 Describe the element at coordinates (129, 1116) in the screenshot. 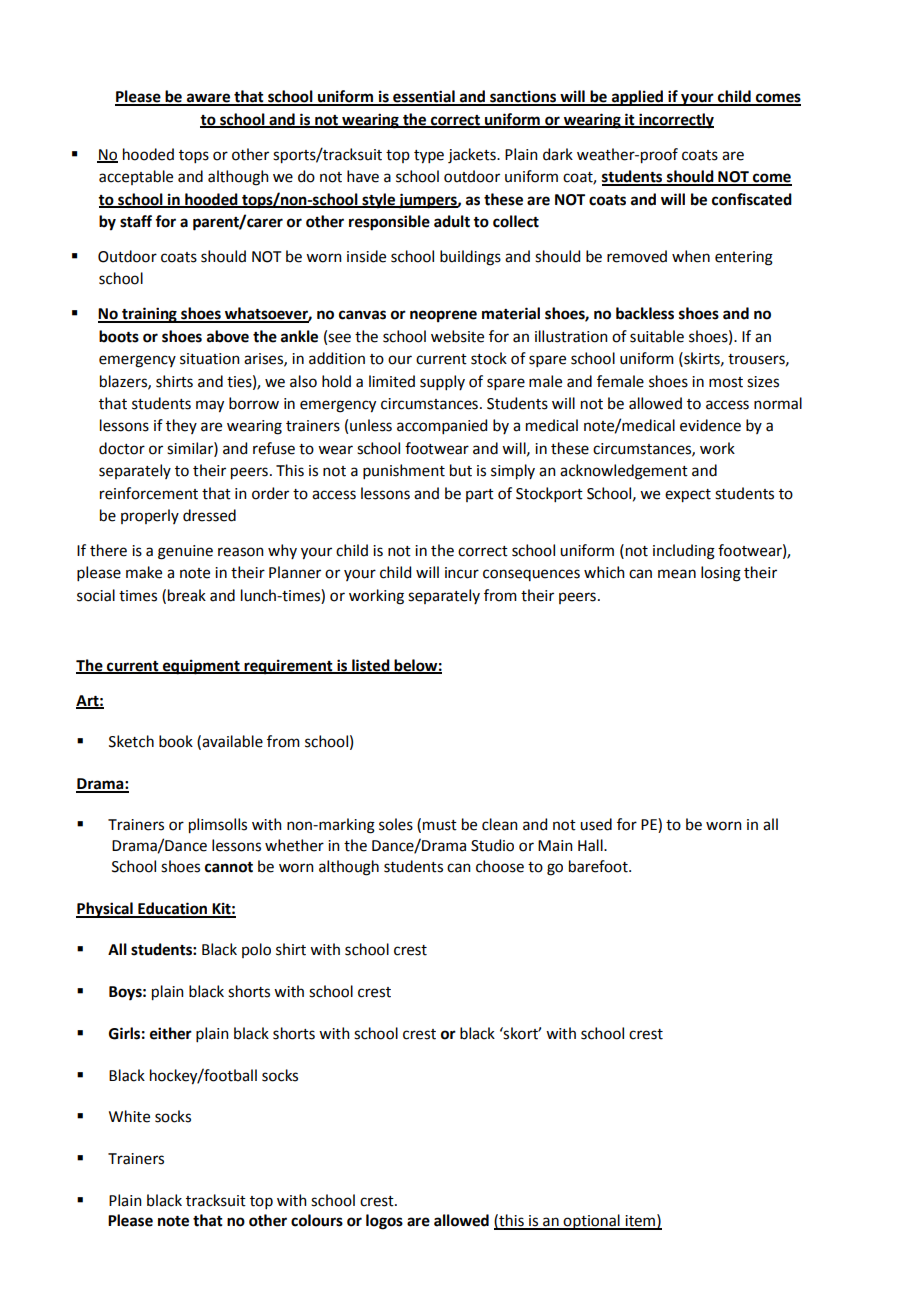

I see `White` at that location.
